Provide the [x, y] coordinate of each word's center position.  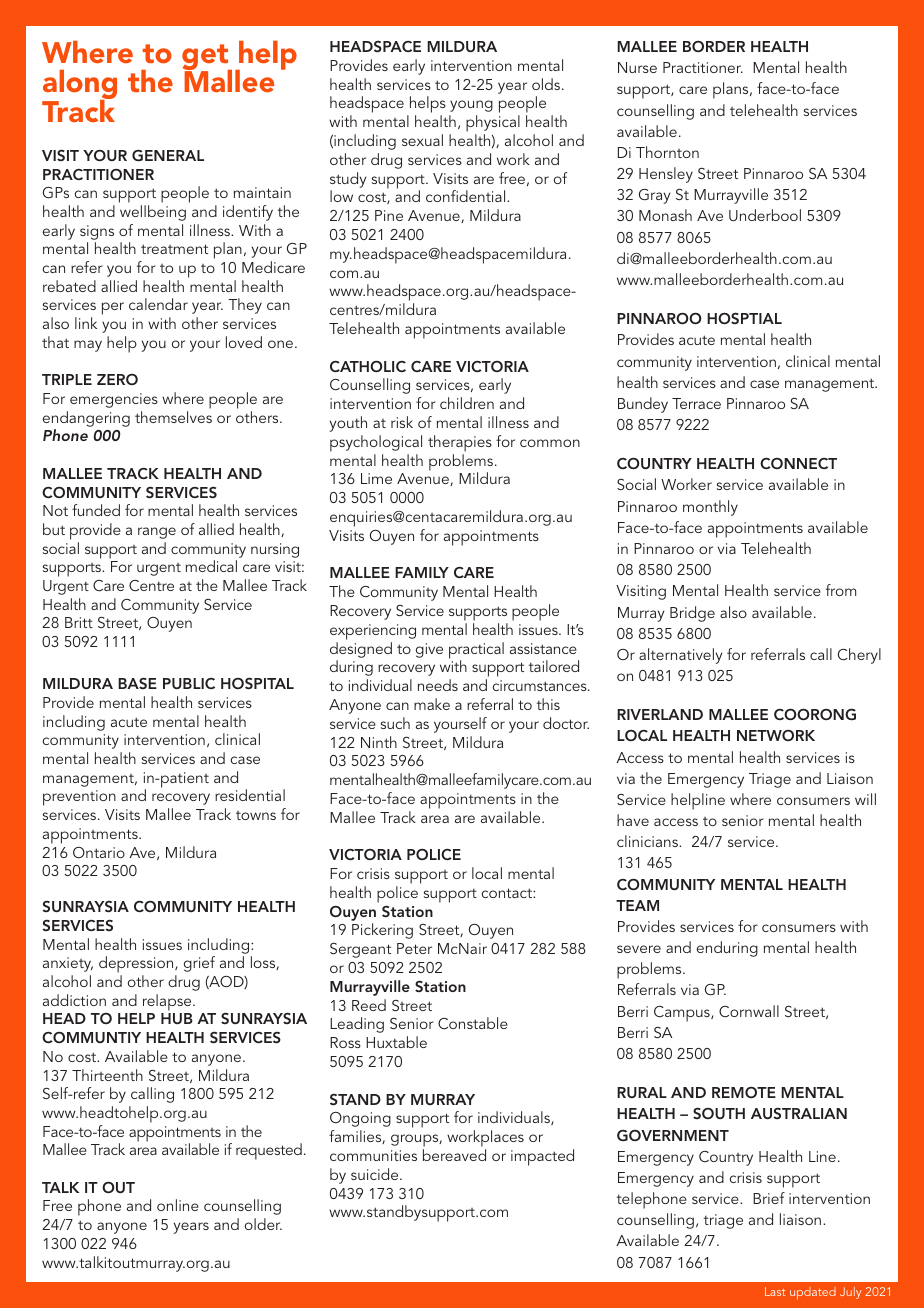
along [79, 86]
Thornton [667, 152]
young [471, 106]
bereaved [454, 1155]
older [263, 1224]
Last [775, 1291]
